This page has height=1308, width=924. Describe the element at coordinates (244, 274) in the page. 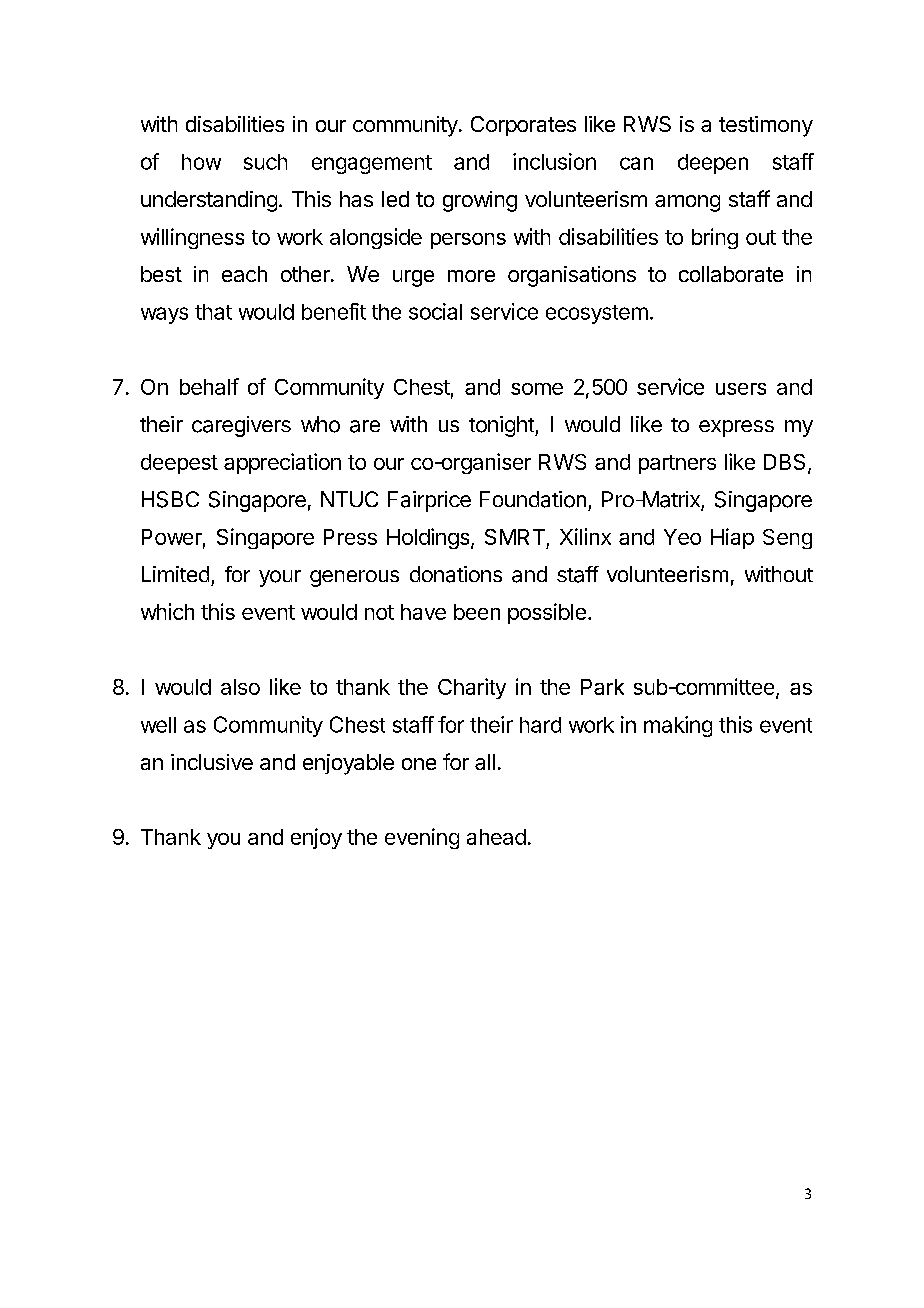

I see `each` at that location.
